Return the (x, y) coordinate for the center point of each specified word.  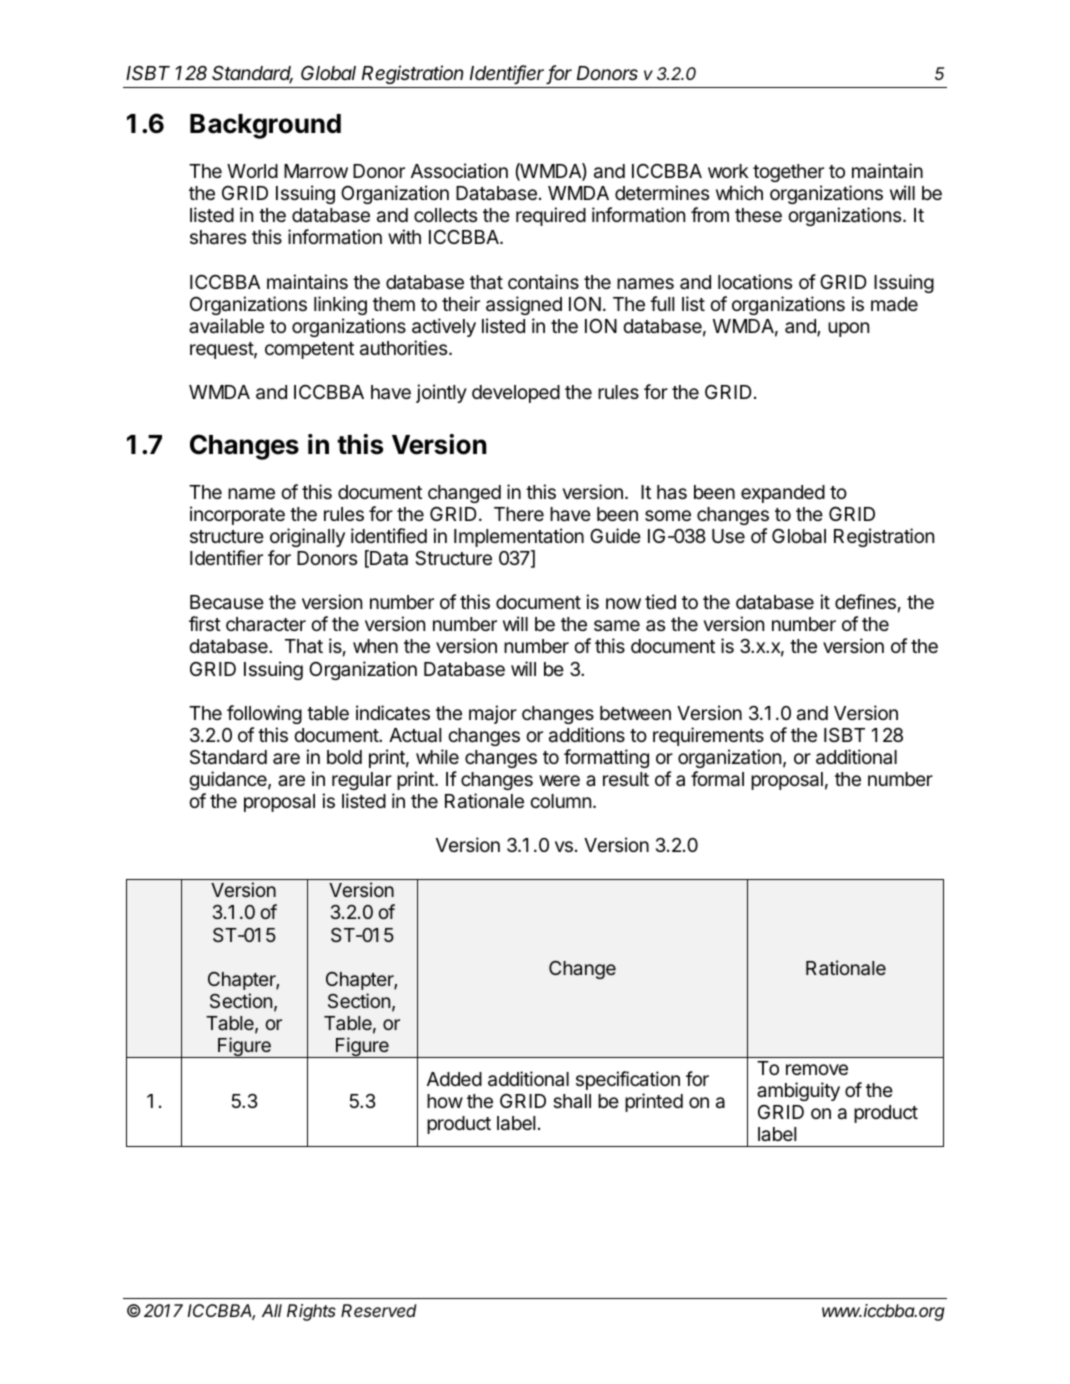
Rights (311, 1312)
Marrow (316, 171)
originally (307, 537)
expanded (783, 494)
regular (362, 781)
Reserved (379, 1310)
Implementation (519, 537)
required (551, 216)
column (560, 801)
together (788, 173)
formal (717, 779)
